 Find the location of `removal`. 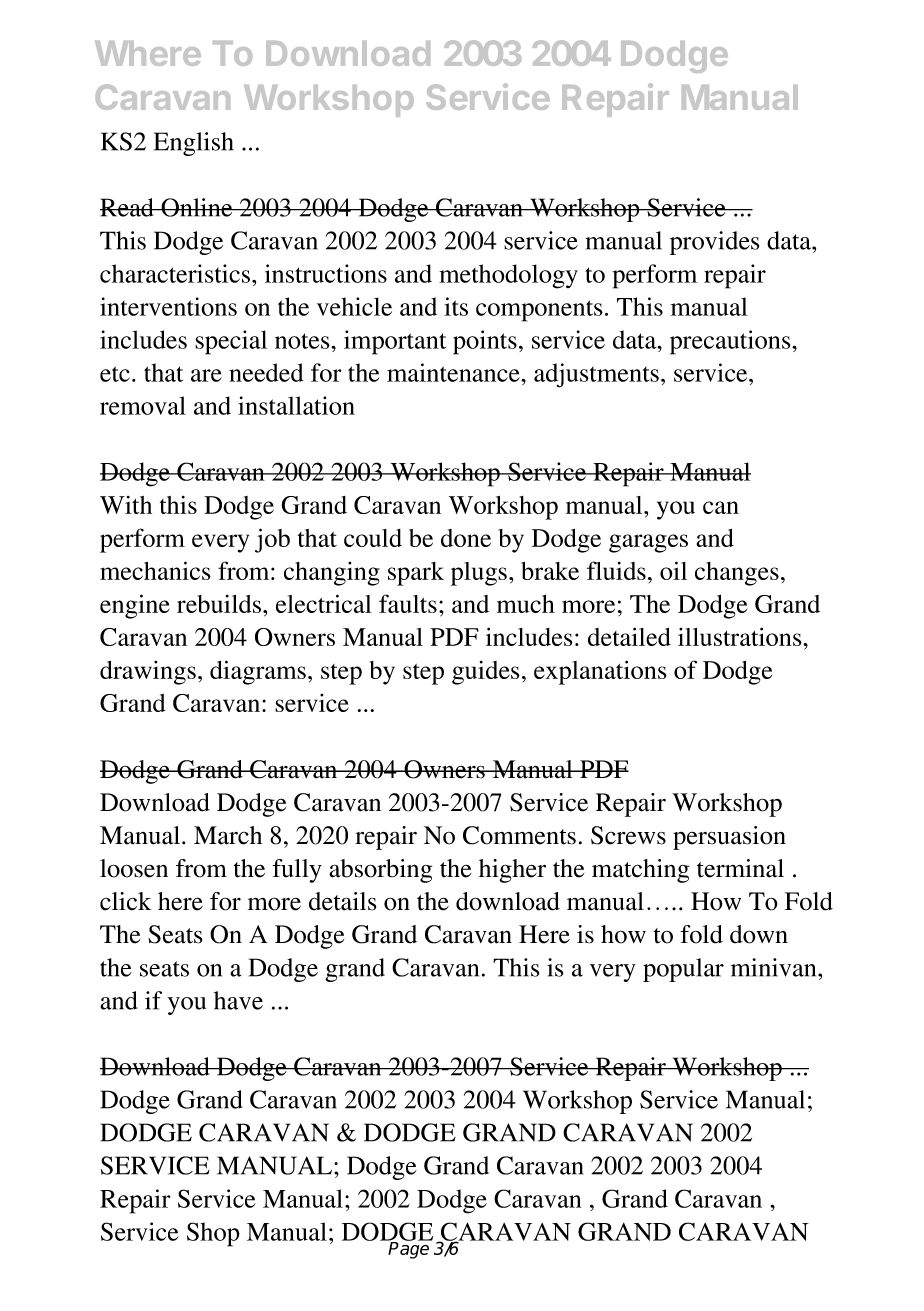

removal is located at coordinates (143, 405).
